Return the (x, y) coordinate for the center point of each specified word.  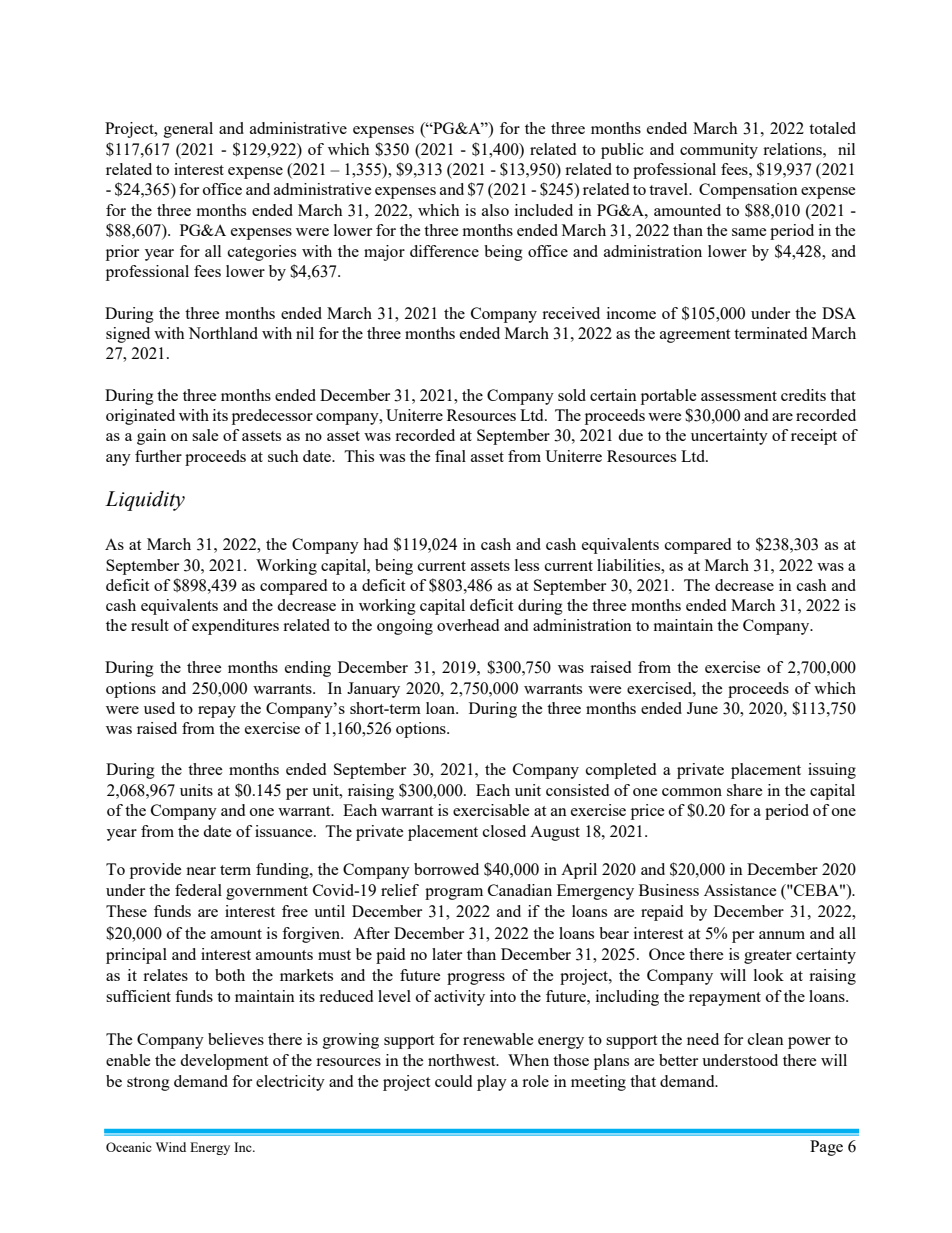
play (492, 1083)
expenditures (235, 627)
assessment (739, 396)
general (188, 130)
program (454, 894)
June (702, 708)
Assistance (740, 890)
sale (205, 435)
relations (793, 149)
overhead (468, 625)
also (495, 210)
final (450, 456)
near (201, 871)
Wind (171, 1147)
